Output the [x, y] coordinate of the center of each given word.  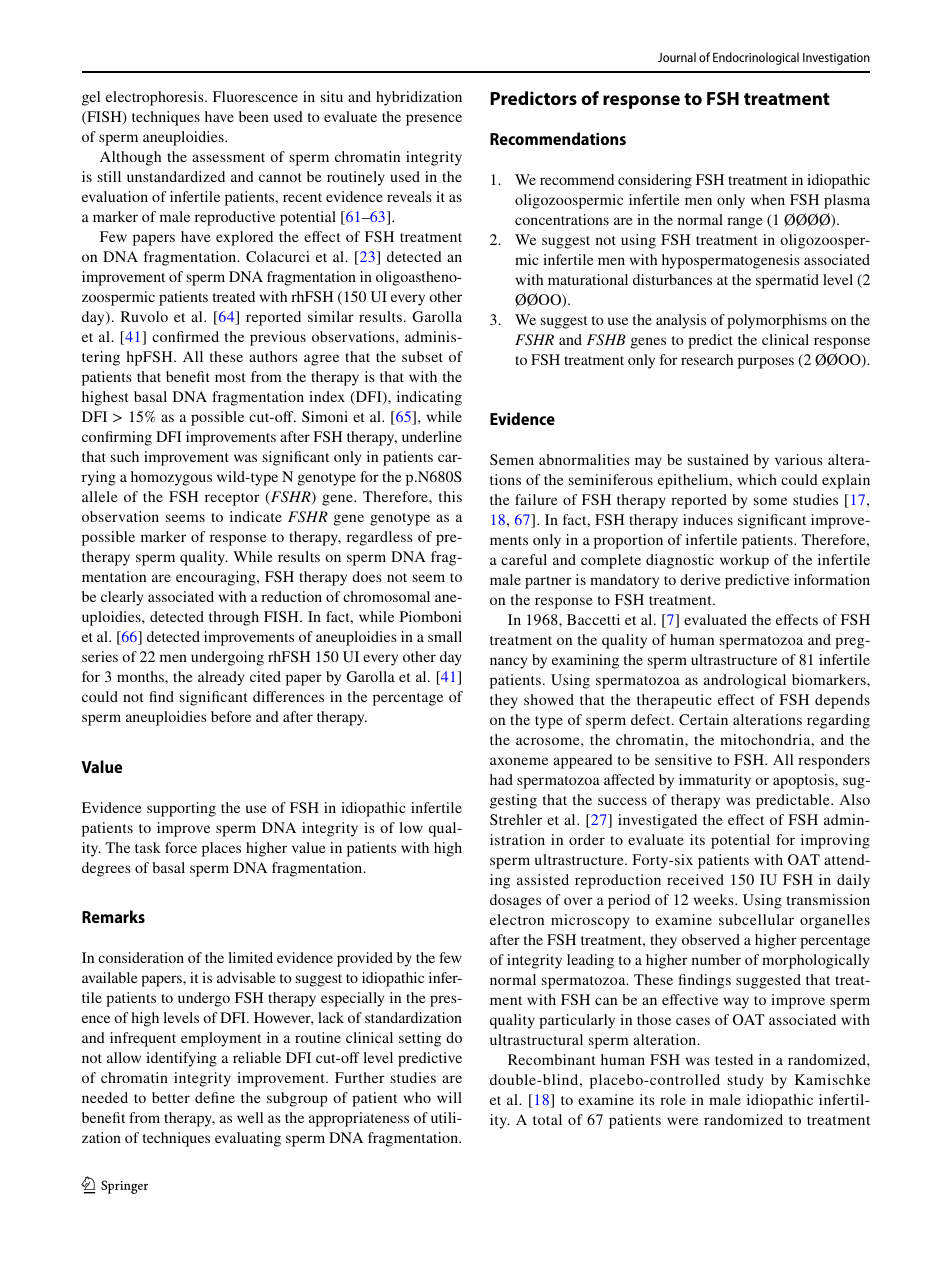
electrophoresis [156, 98]
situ [332, 96]
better [171, 1097]
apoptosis [804, 781]
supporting [181, 809]
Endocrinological [756, 58]
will [449, 1097]
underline [432, 436]
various [799, 459]
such [125, 456]
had [501, 779]
